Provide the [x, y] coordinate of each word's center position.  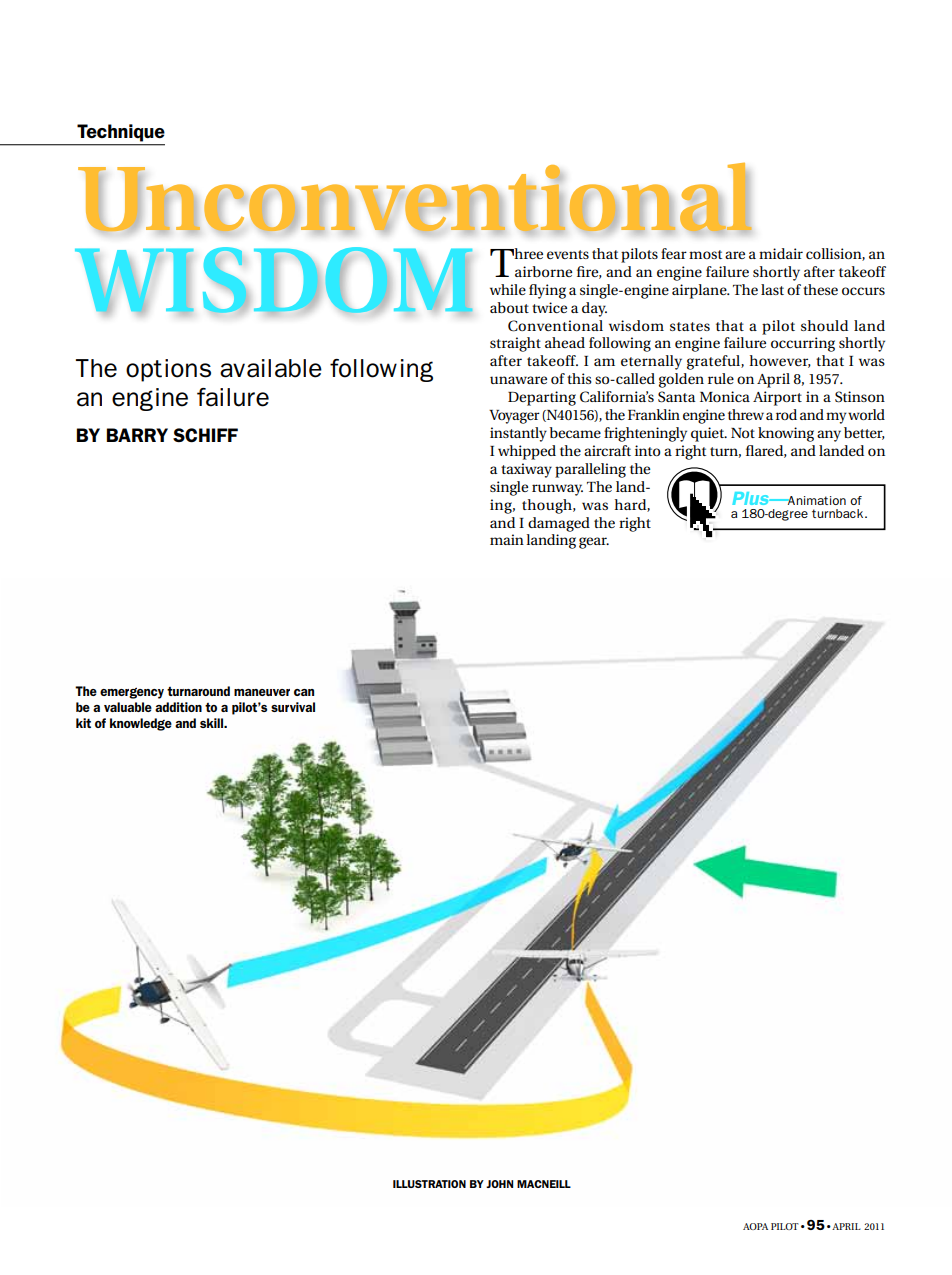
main [507, 539]
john [499, 1184]
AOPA [755, 1226]
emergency [132, 693]
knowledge [141, 724]
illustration [429, 1184]
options [168, 370]
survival [293, 707]
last [772, 289]
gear [594, 543]
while [508, 289]
